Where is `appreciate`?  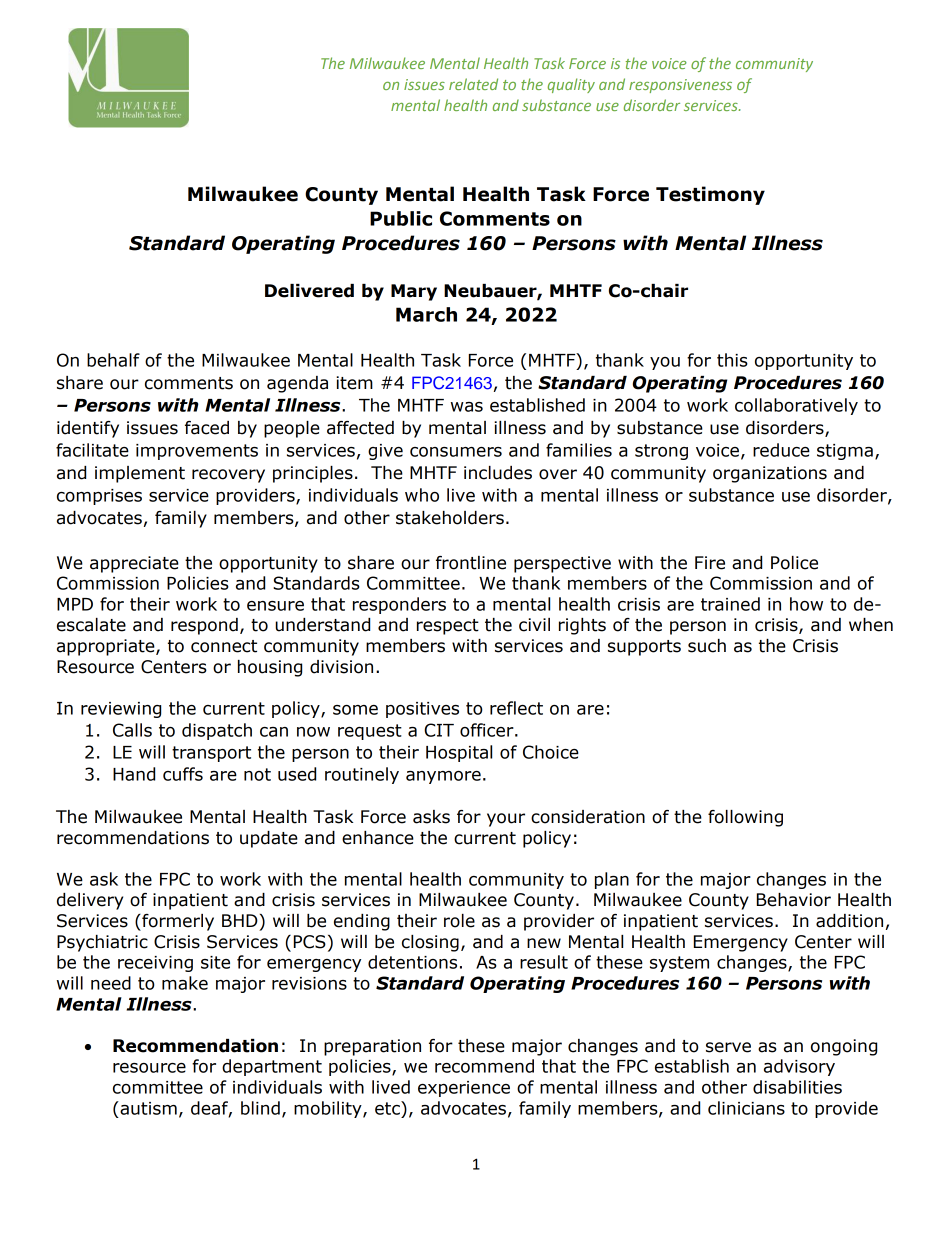
appreciate is located at coordinates (134, 564).
